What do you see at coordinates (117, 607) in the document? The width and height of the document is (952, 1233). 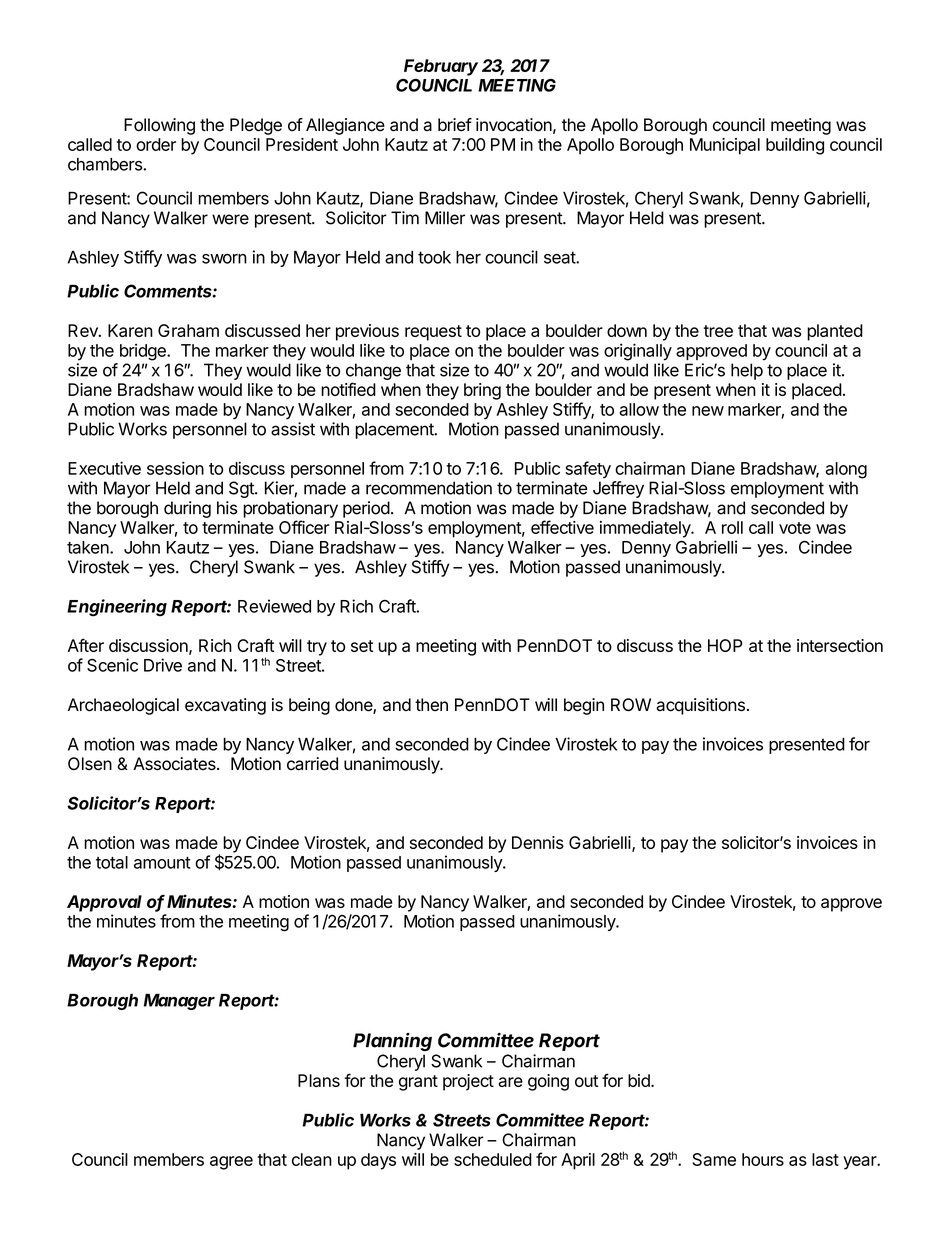 I see `Engineering` at bounding box center [117, 607].
